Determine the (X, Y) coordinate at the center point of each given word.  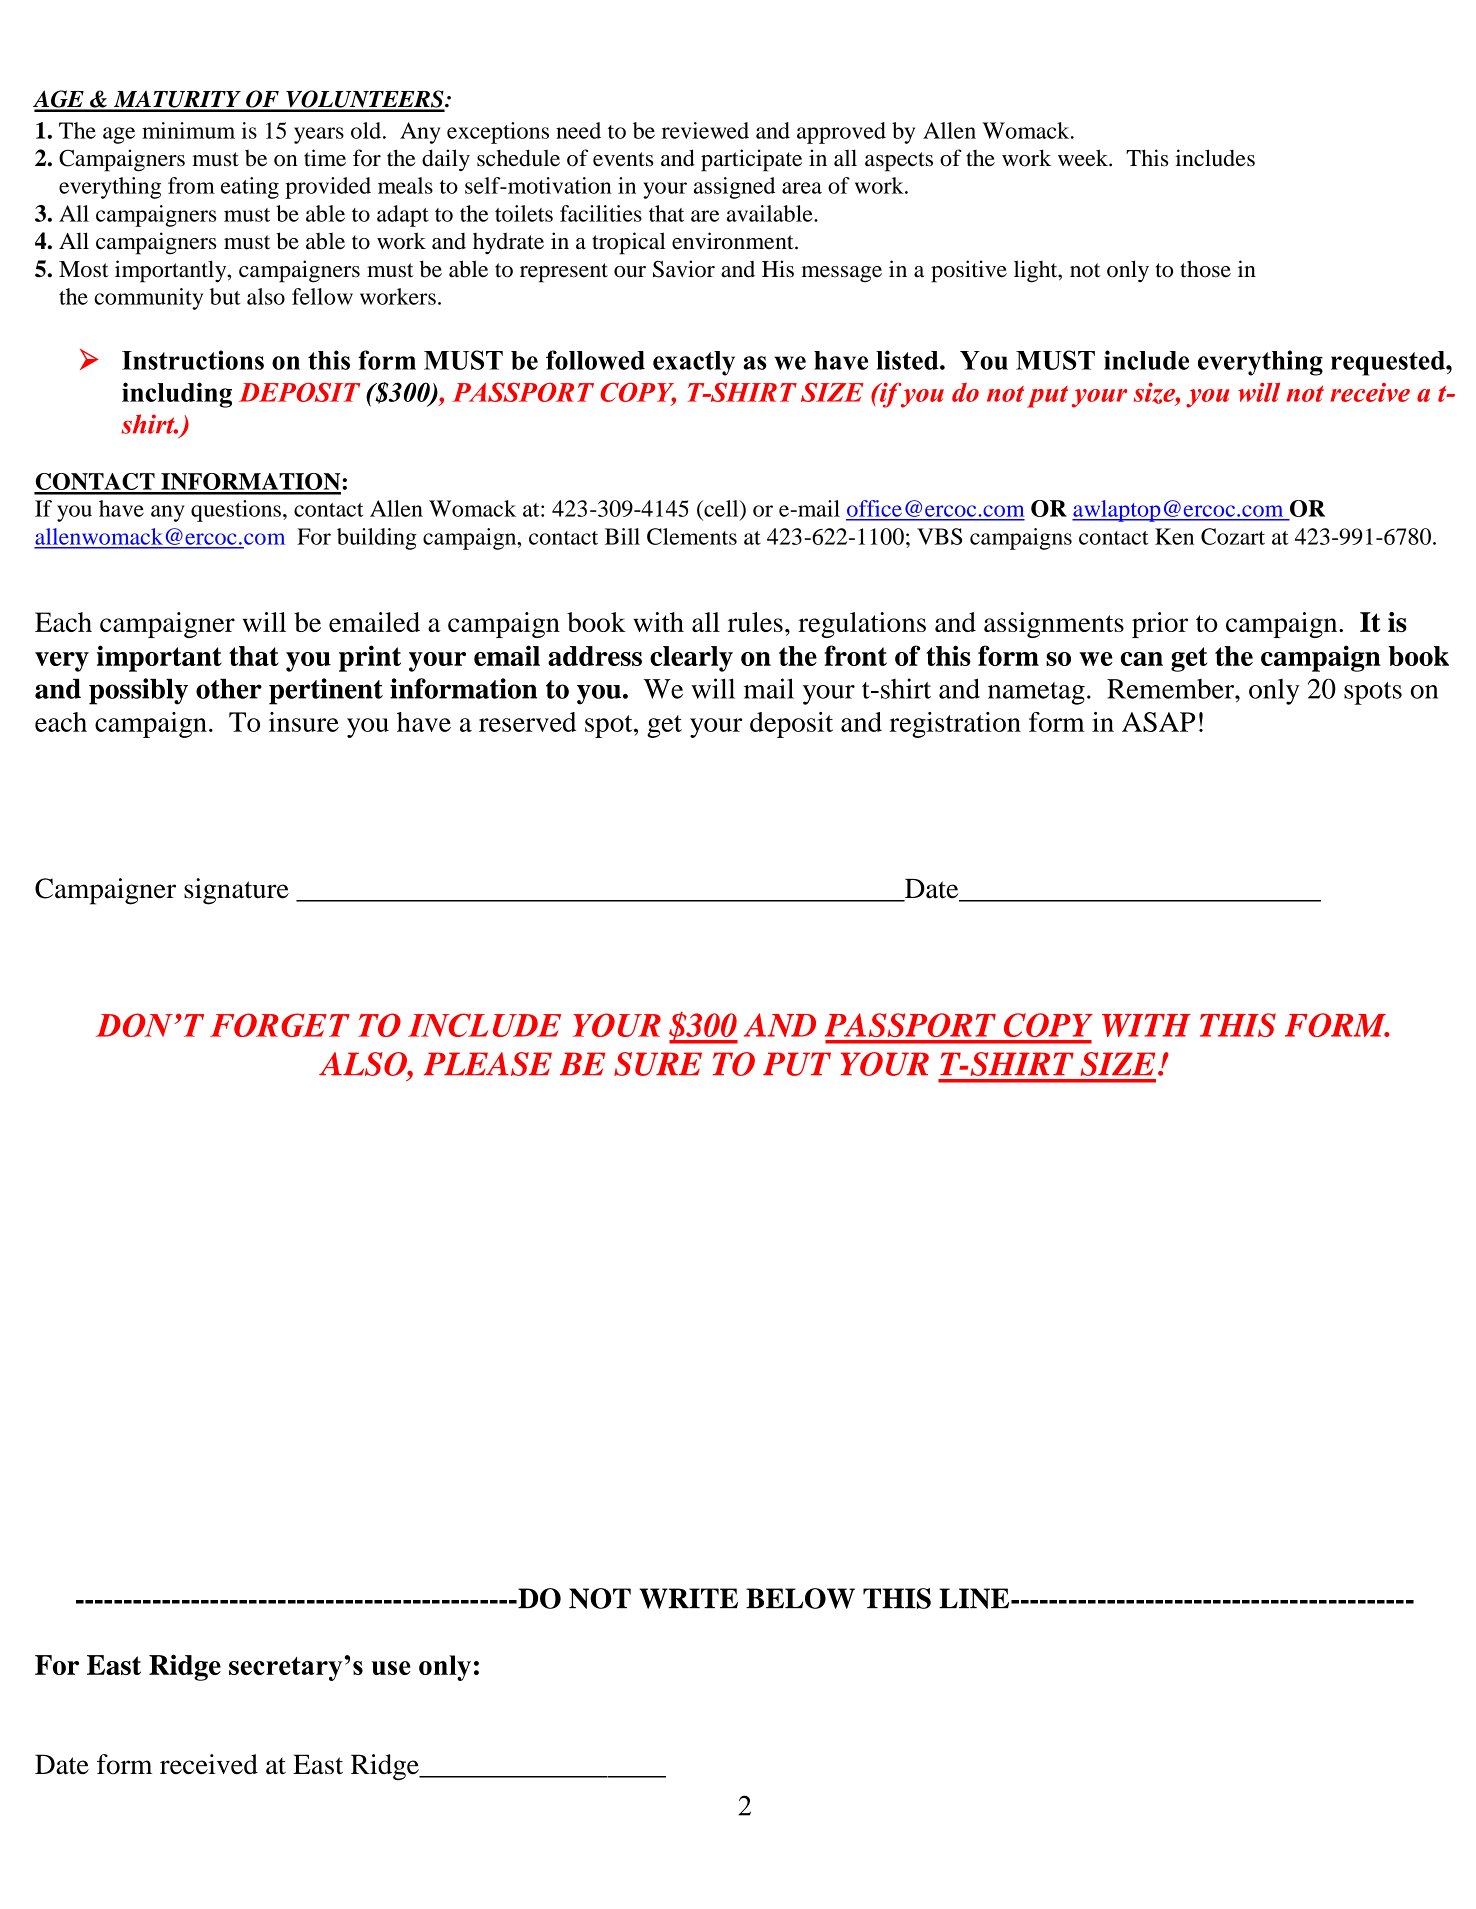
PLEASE (488, 1064)
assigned (734, 188)
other (229, 688)
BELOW (800, 1598)
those (1205, 269)
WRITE (688, 1598)
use (391, 1668)
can (1142, 659)
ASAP (1158, 722)
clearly (691, 659)
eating (250, 188)
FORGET (280, 1025)
